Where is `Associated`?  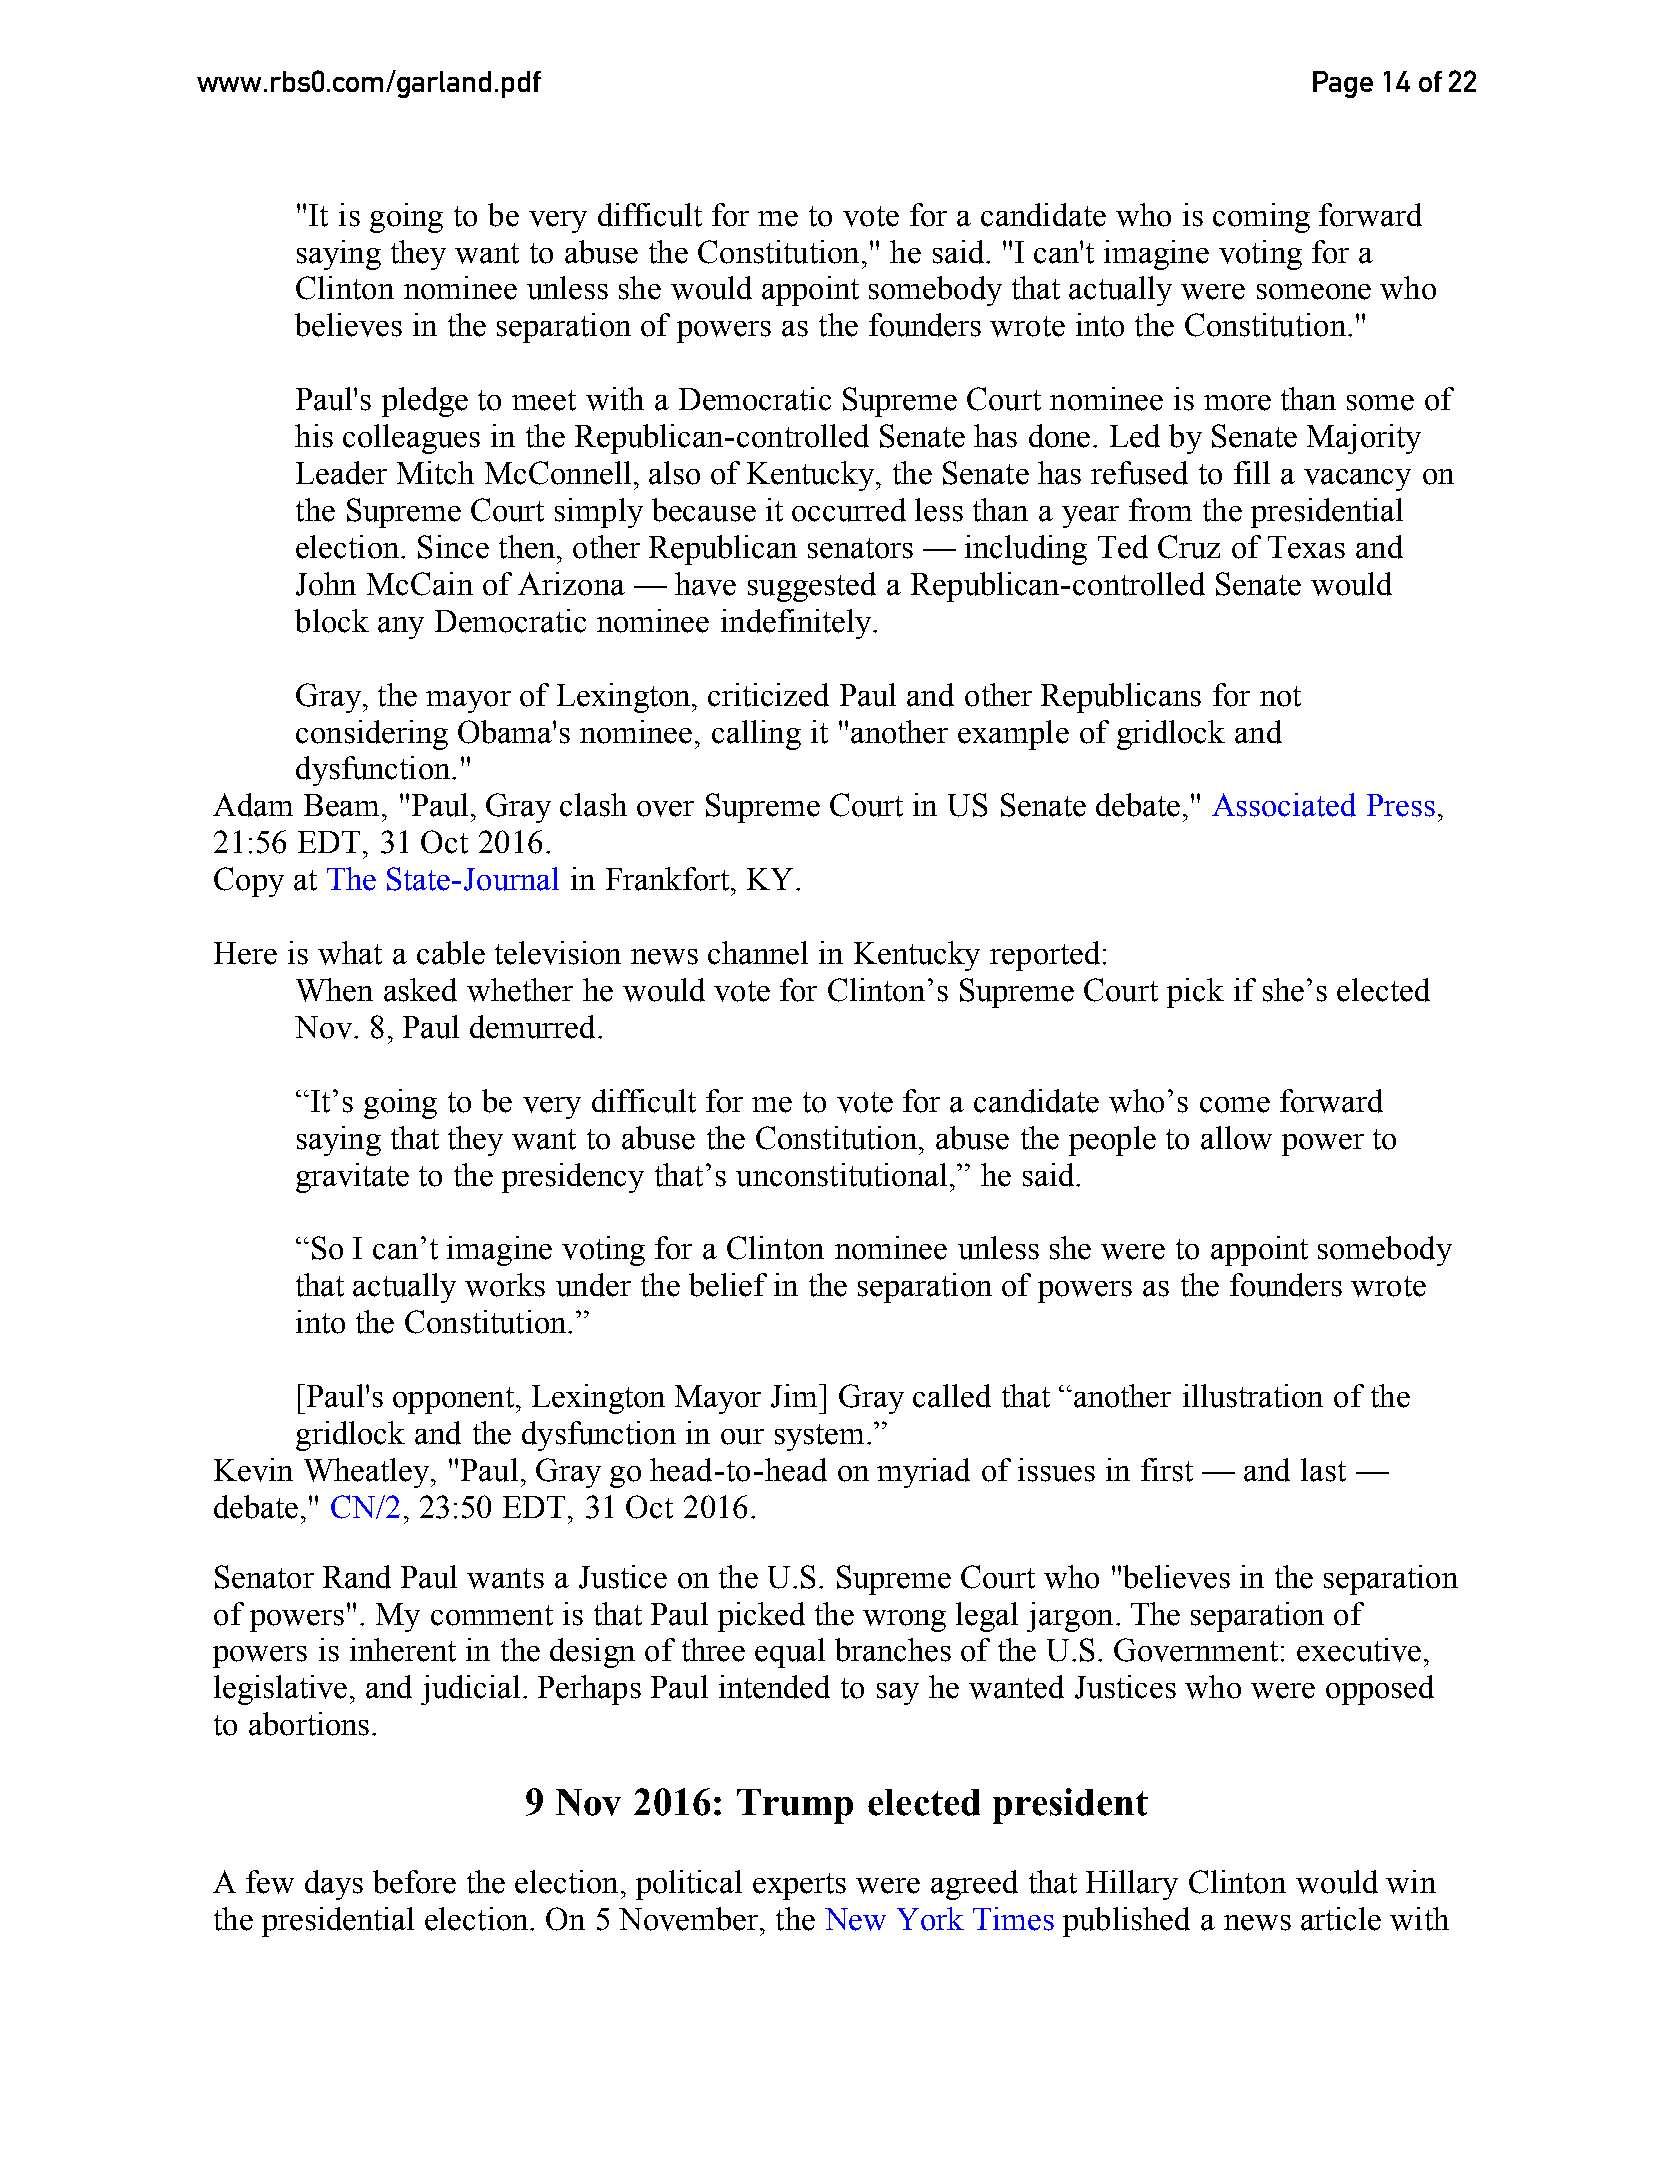 Associated is located at coordinates (1284, 805).
